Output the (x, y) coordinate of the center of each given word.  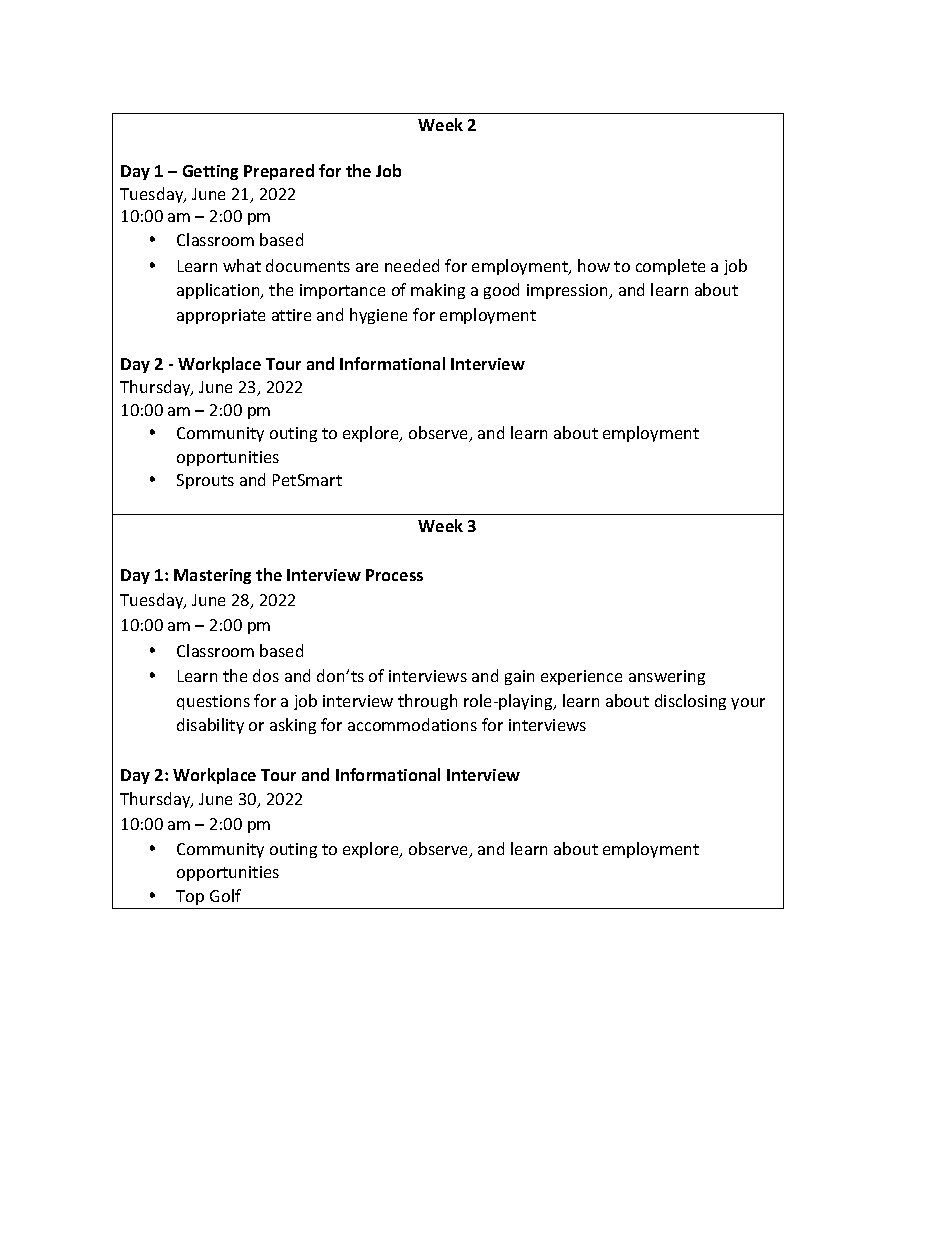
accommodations (412, 724)
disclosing (690, 702)
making (438, 291)
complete (670, 267)
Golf (225, 895)
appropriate (221, 316)
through (427, 702)
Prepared (279, 172)
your (748, 704)
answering (667, 677)
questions (213, 702)
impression (568, 291)
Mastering (212, 576)
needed (412, 265)
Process (394, 575)
